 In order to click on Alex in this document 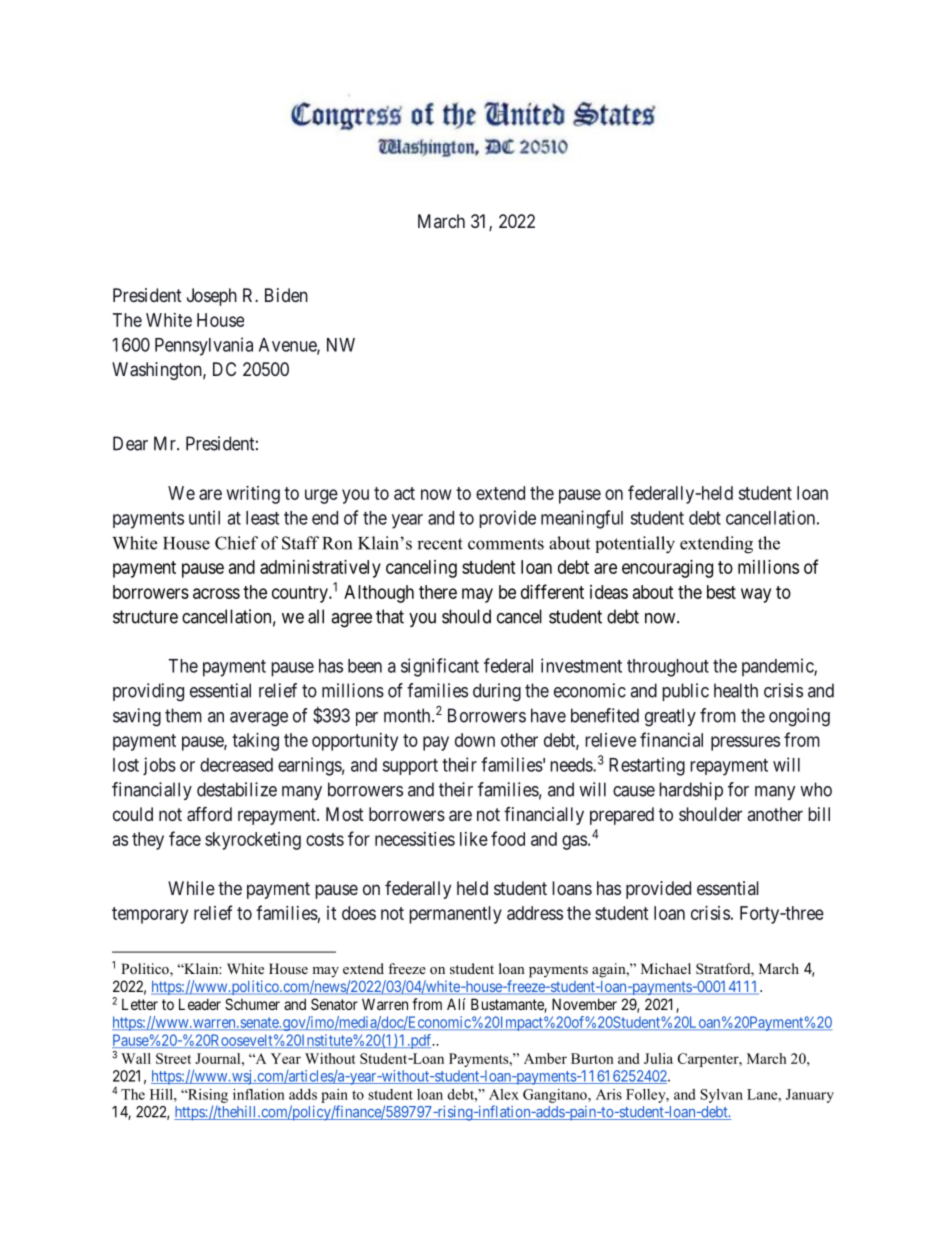, I will do `click(504, 1094)`.
